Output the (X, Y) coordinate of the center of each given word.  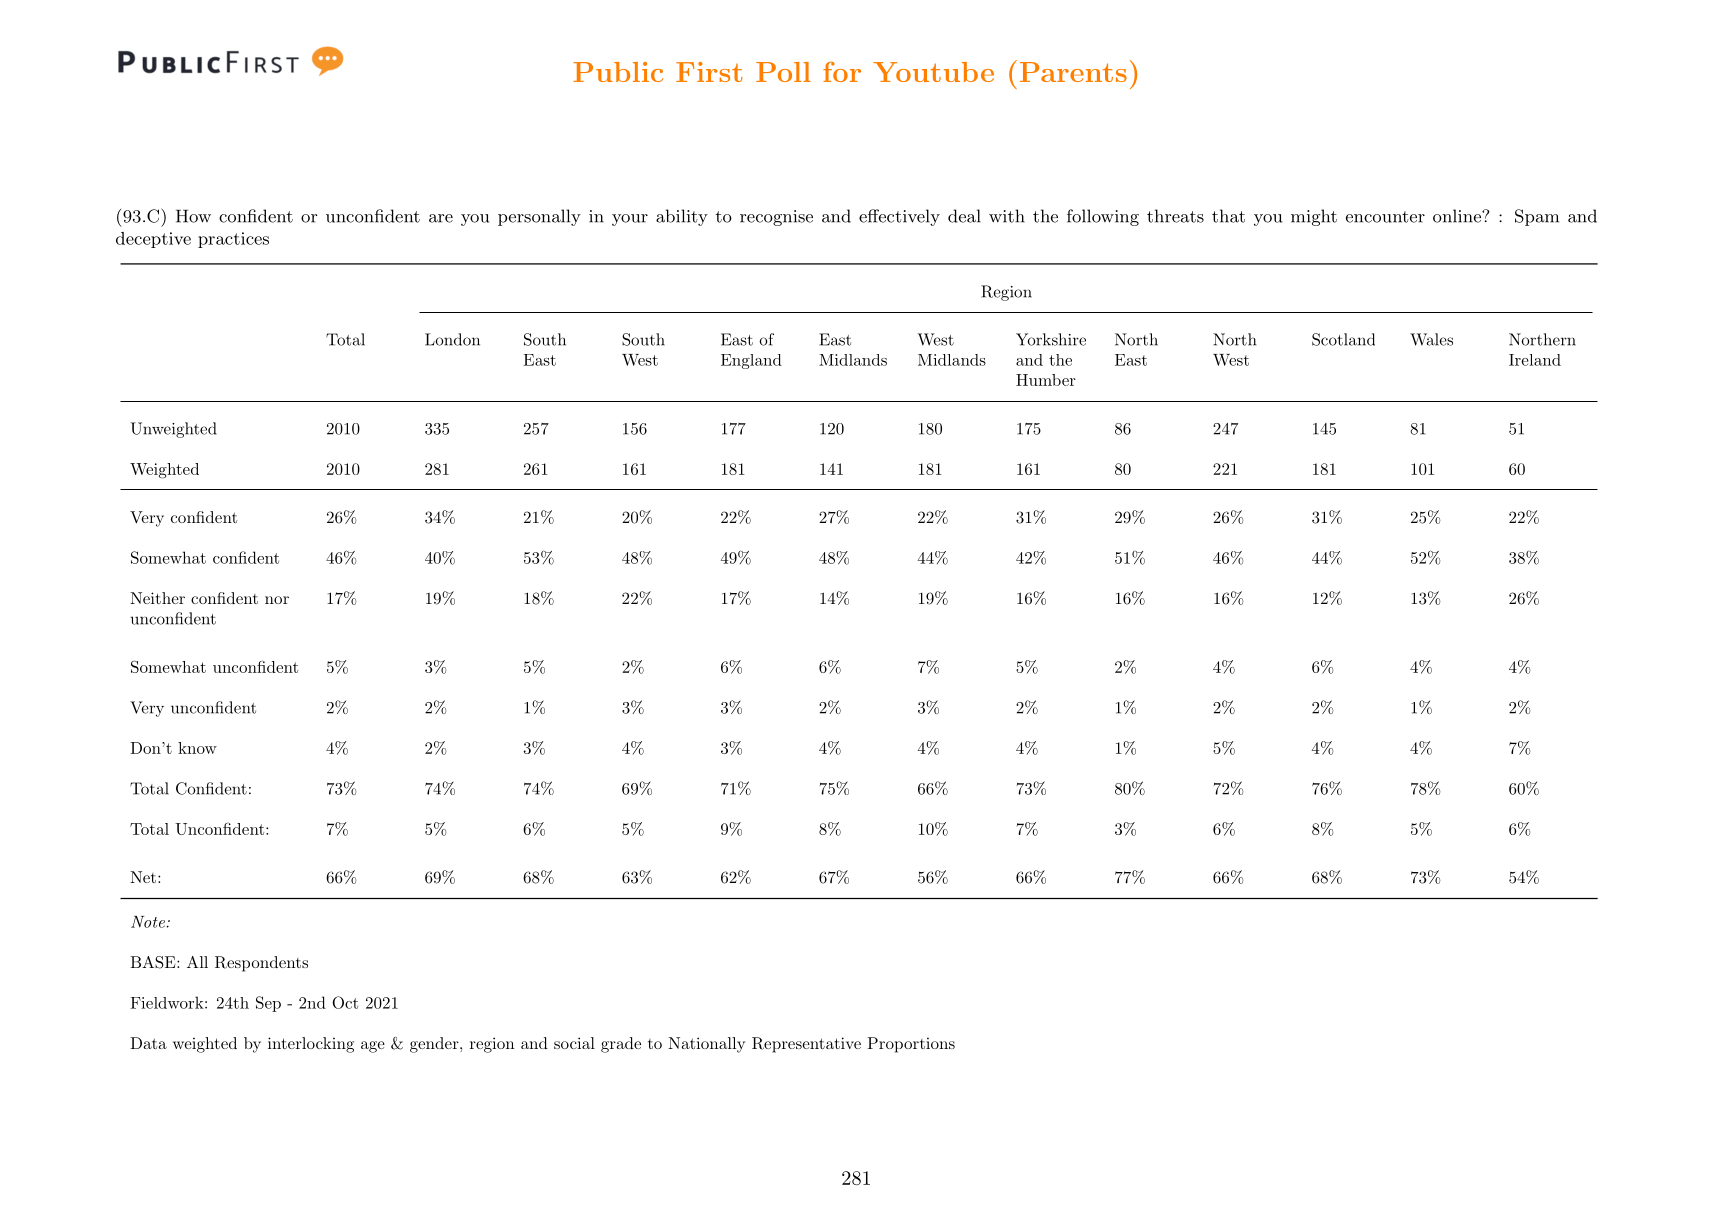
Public (618, 72)
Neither (157, 598)
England (751, 361)
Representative (806, 1045)
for (842, 71)
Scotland (1343, 339)
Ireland (1535, 360)
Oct (345, 1002)
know (197, 748)
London (452, 339)
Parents (1073, 72)
